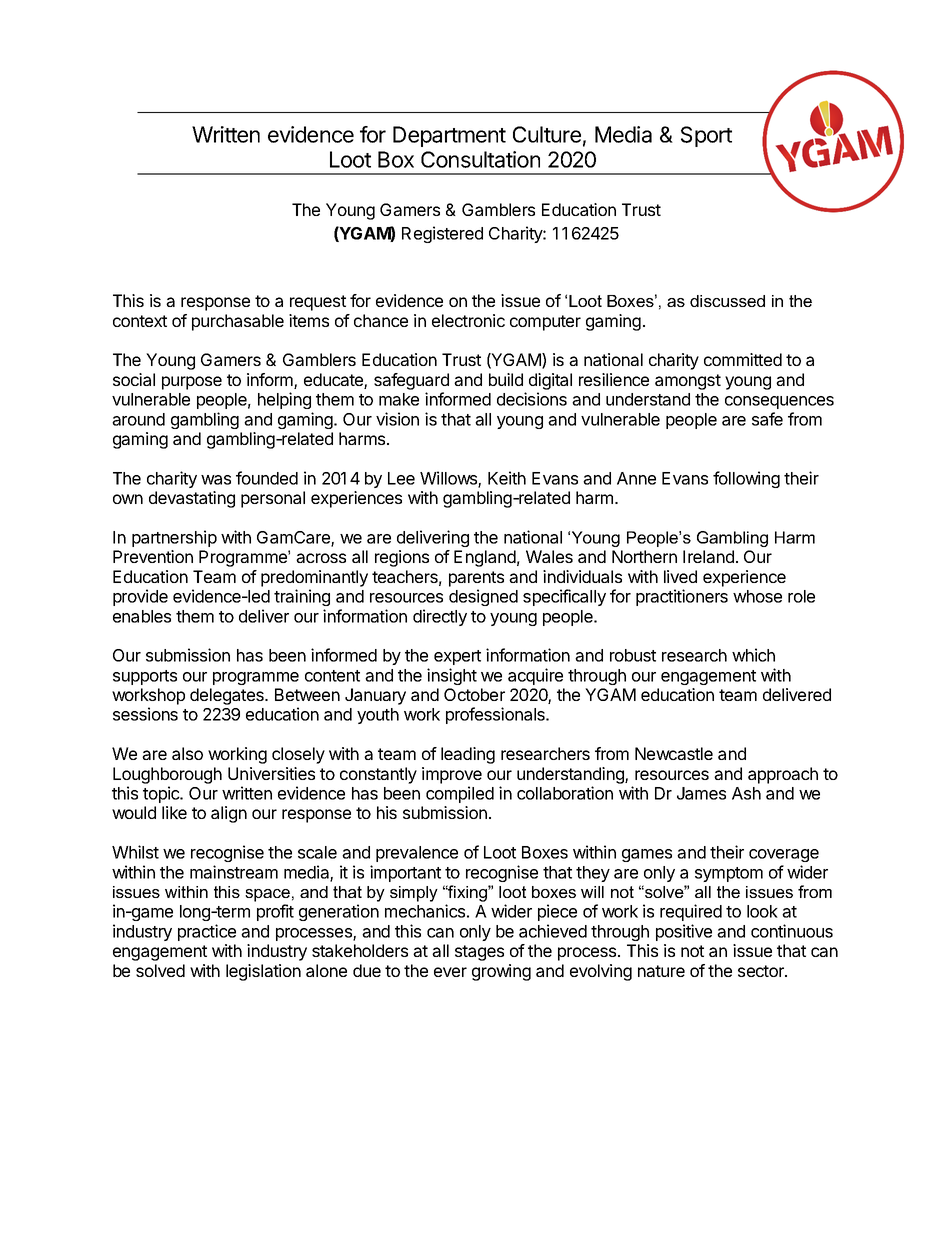 This document has width=952, height=1233. What do you see at coordinates (207, 932) in the document?
I see `practice` at bounding box center [207, 932].
